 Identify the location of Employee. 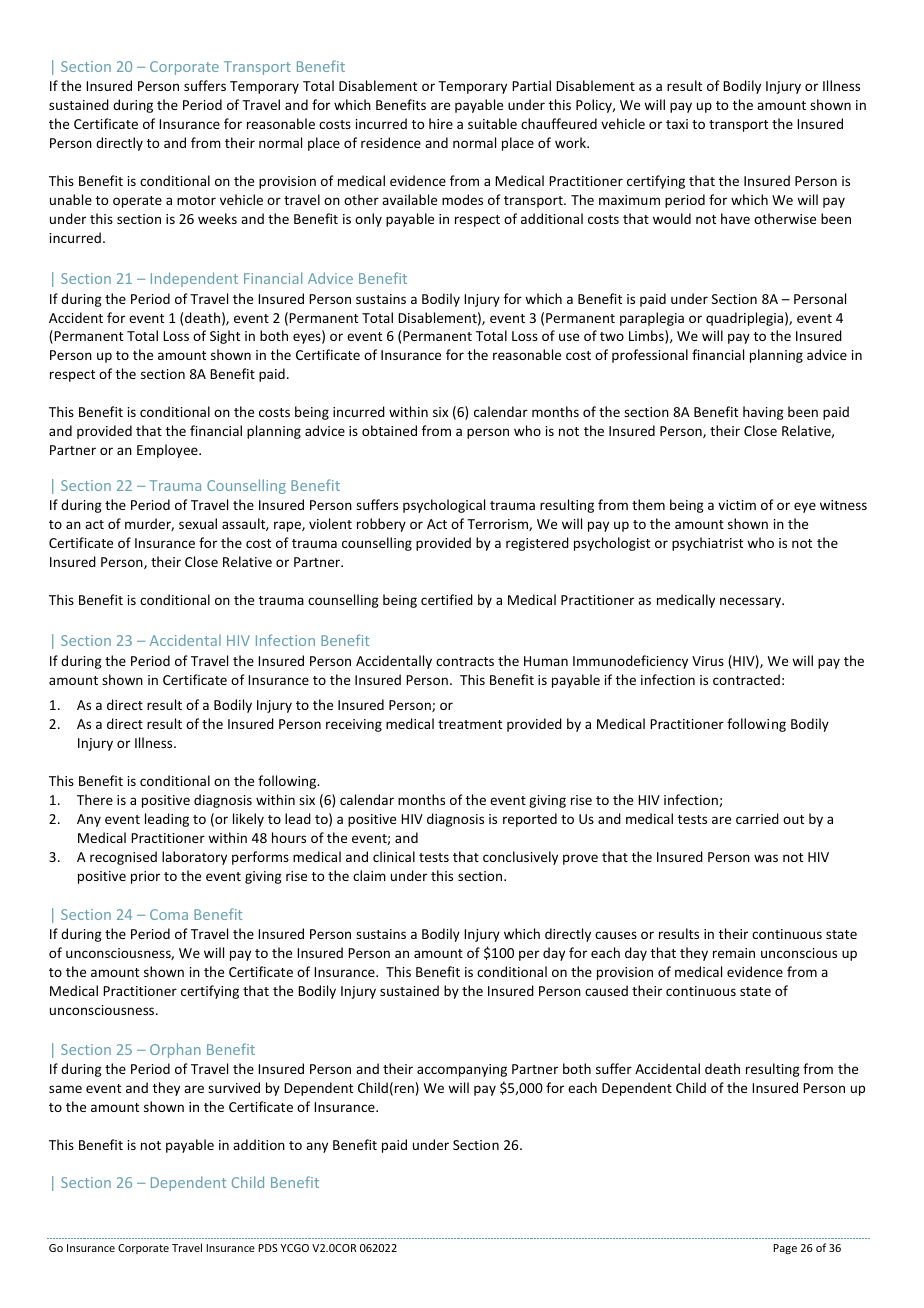
(168, 451).
